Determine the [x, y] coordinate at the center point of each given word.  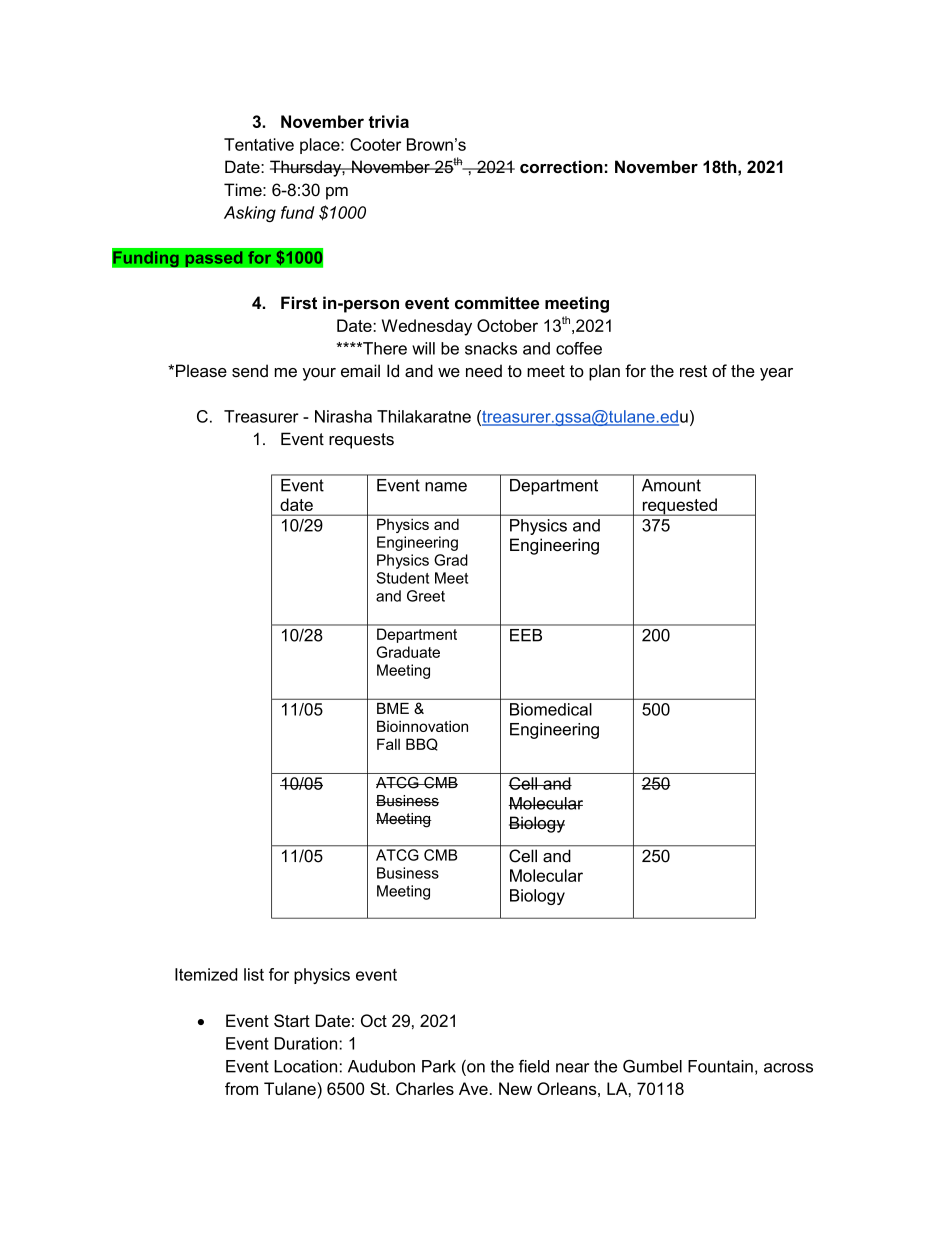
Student [402, 578]
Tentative [259, 144]
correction [561, 167]
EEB [526, 635]
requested [679, 507]
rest [693, 371]
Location [305, 1066]
